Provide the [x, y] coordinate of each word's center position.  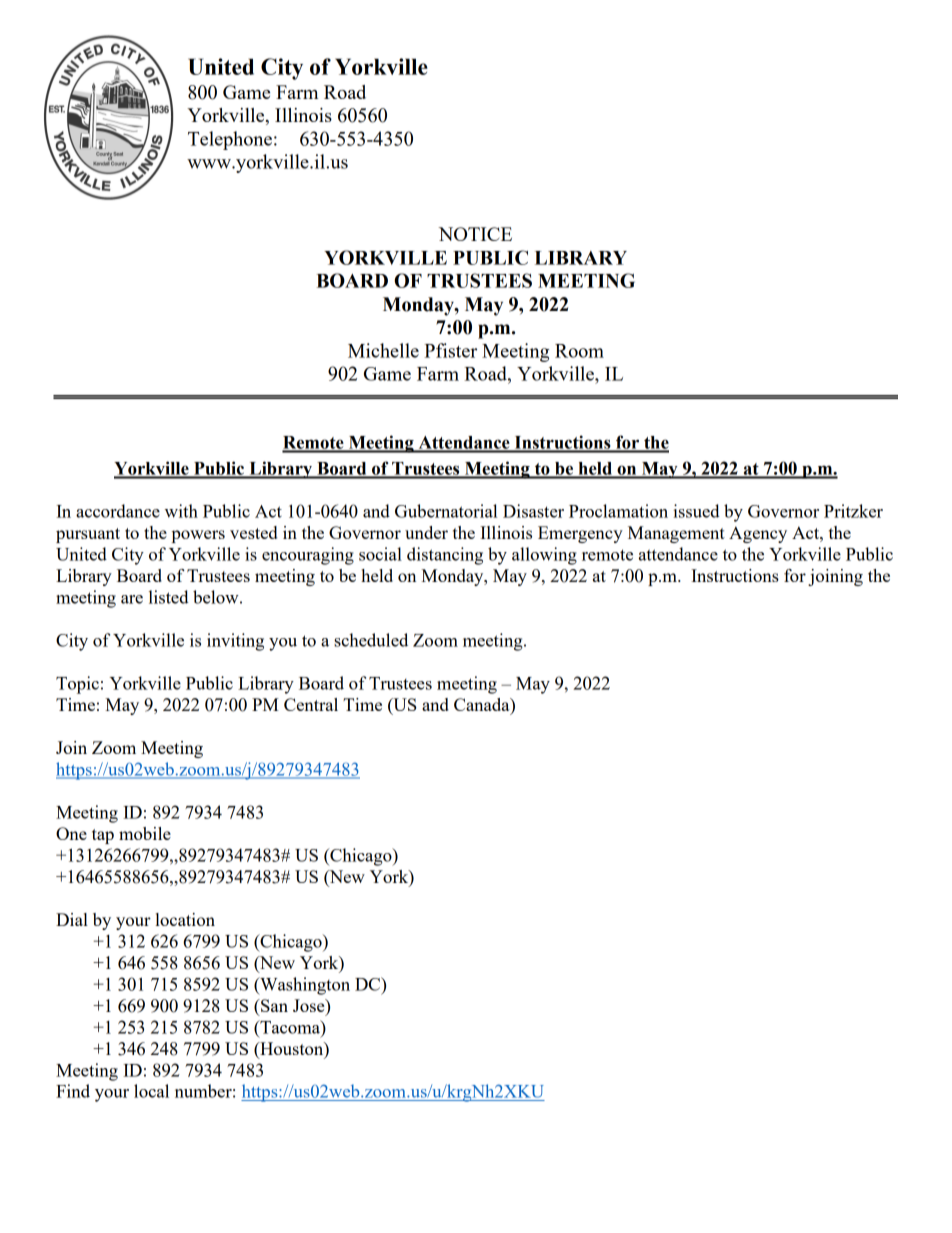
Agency [758, 534]
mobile [145, 833]
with [181, 511]
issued [696, 511]
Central [311, 704]
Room [579, 351]
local [151, 1091]
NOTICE [475, 234]
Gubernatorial [446, 511]
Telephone [230, 140]
